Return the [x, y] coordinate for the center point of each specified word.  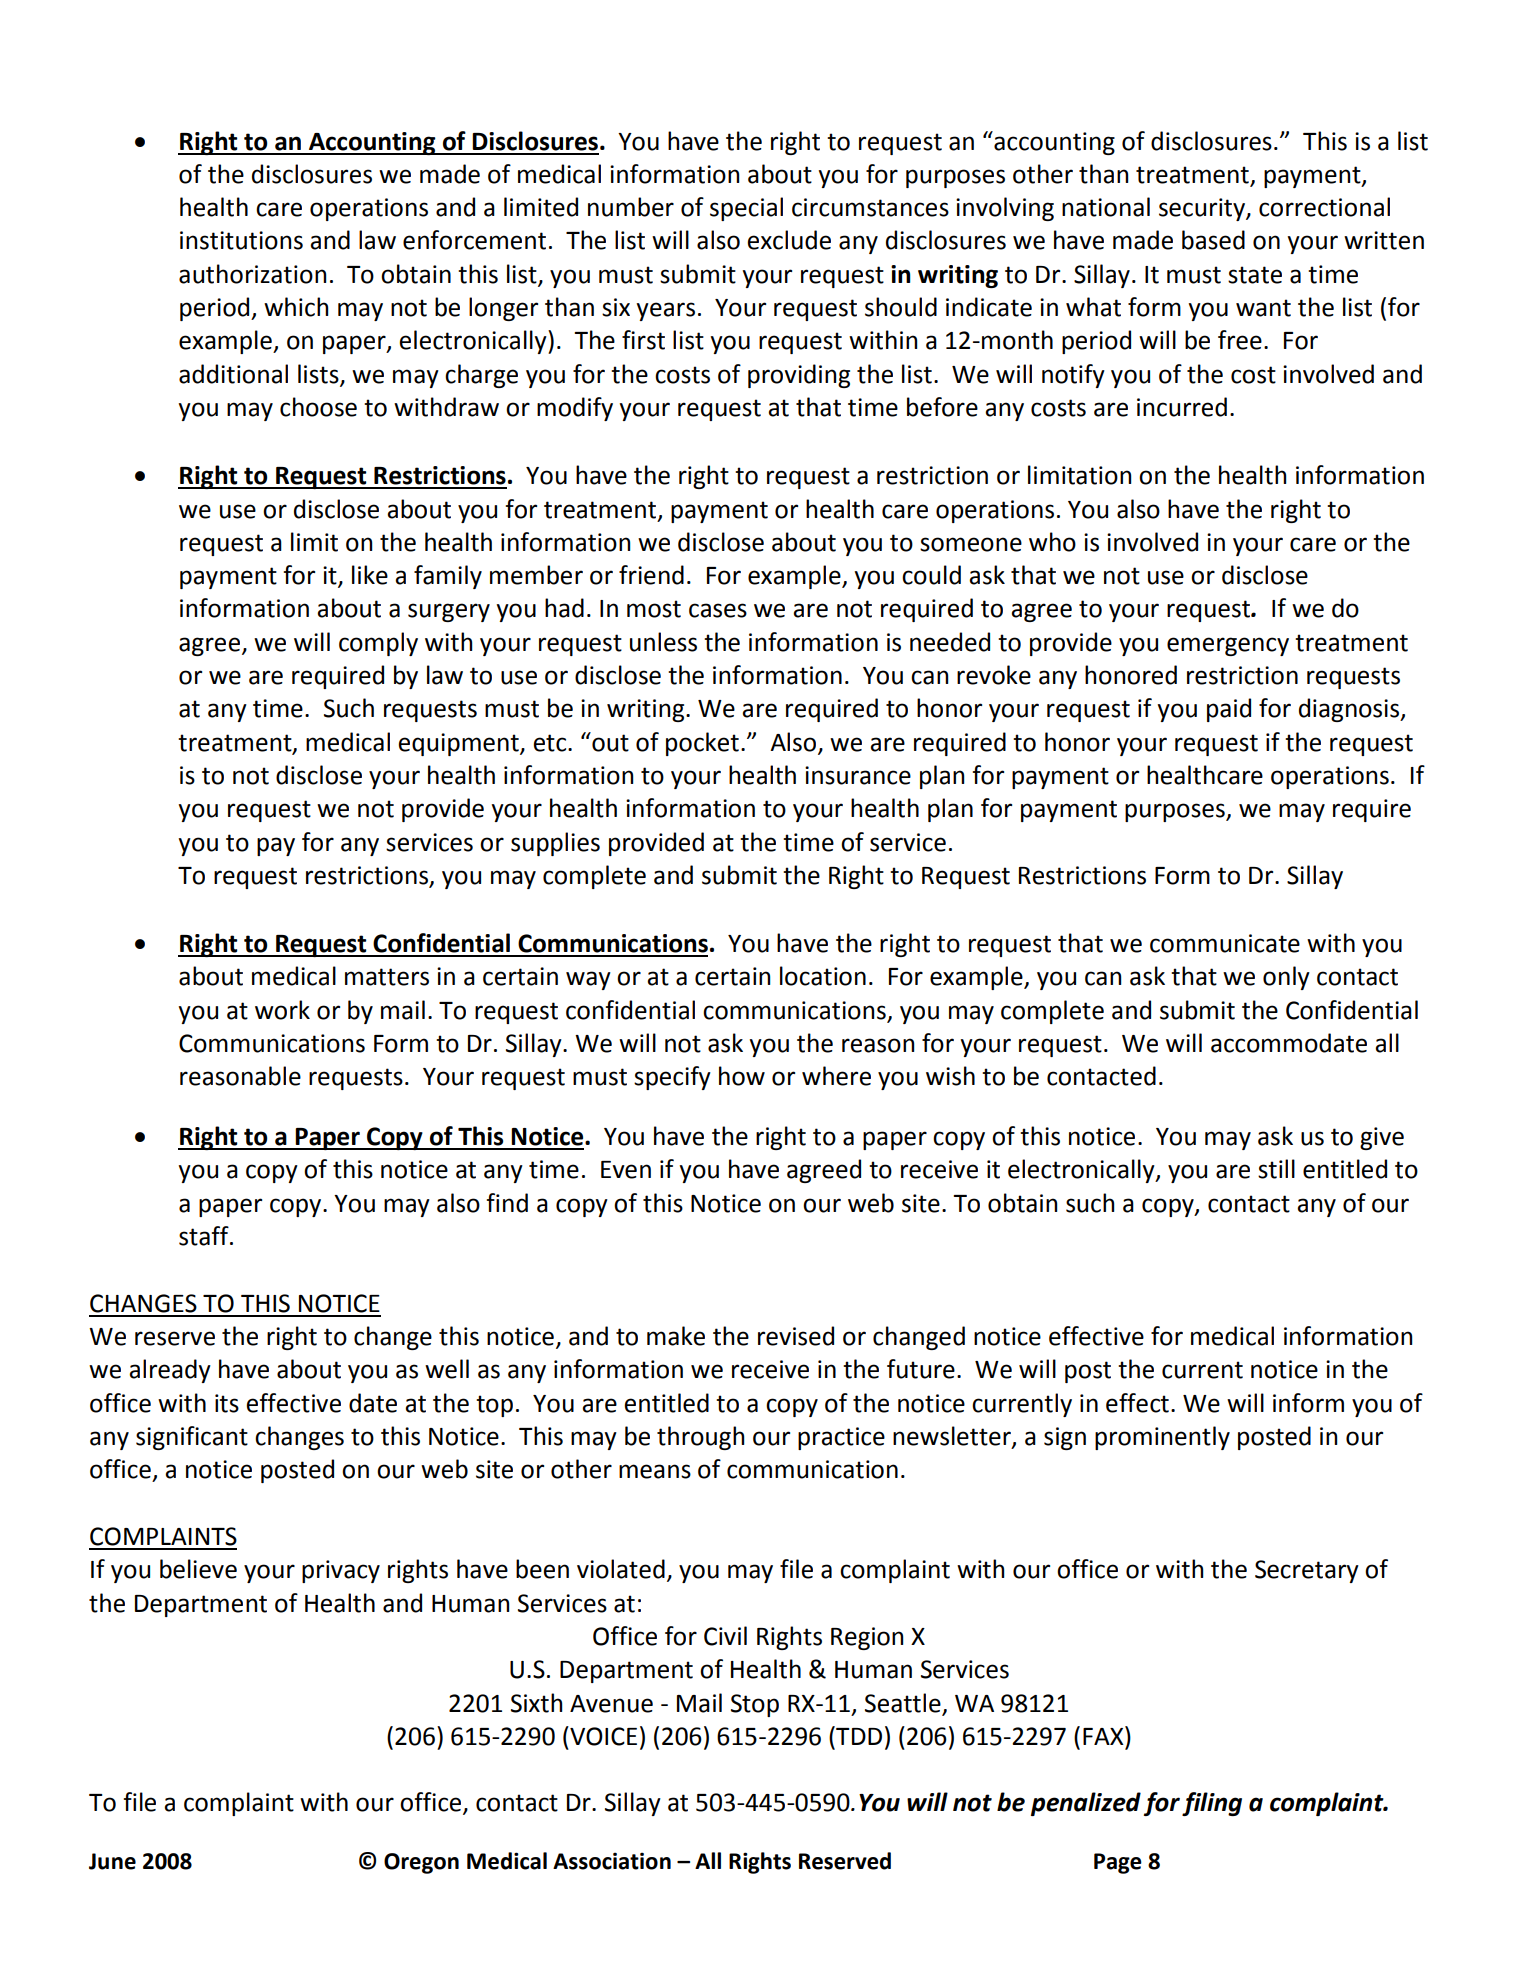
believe [198, 1569]
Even [626, 1170]
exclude [789, 240]
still [1276, 1169]
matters [387, 977]
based [1213, 240]
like [370, 575]
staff [205, 1236]
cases [718, 610]
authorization [252, 274]
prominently [1162, 1438]
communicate [1225, 943]
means [655, 1471]
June [112, 1861]
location [823, 976]
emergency [1228, 646]
